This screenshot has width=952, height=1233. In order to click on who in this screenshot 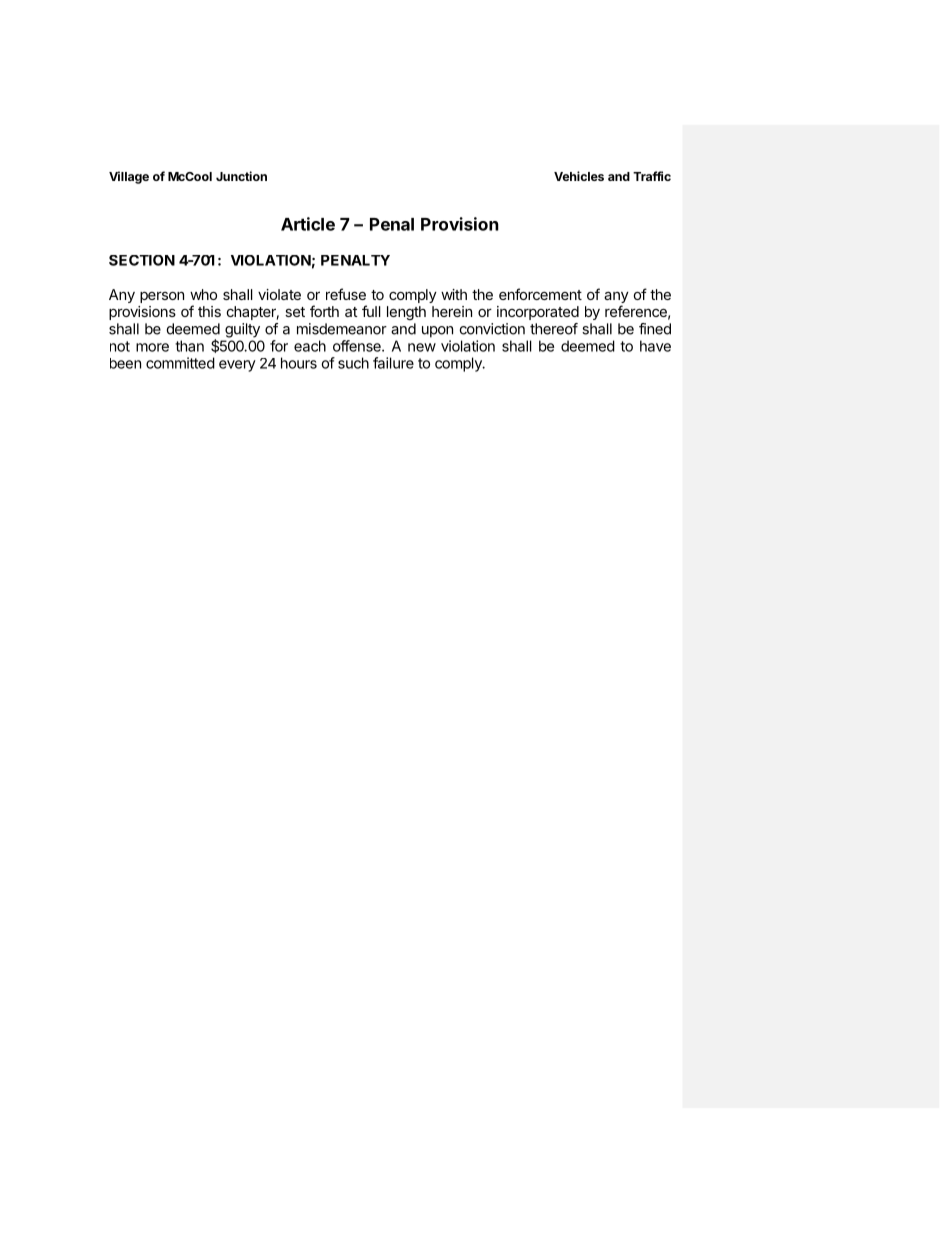, I will do `click(203, 294)`.
